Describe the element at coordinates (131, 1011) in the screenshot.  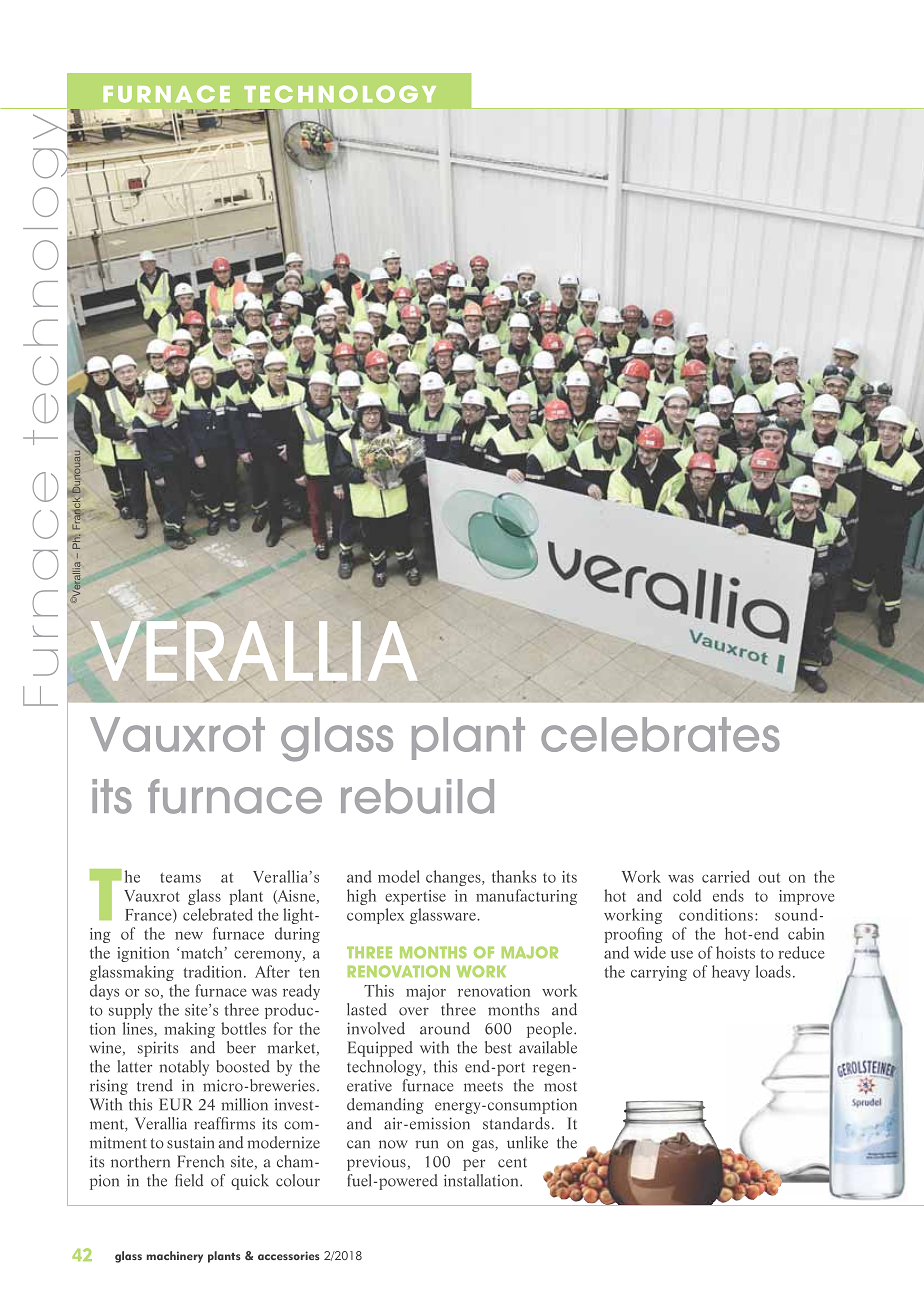
I see `supply` at that location.
